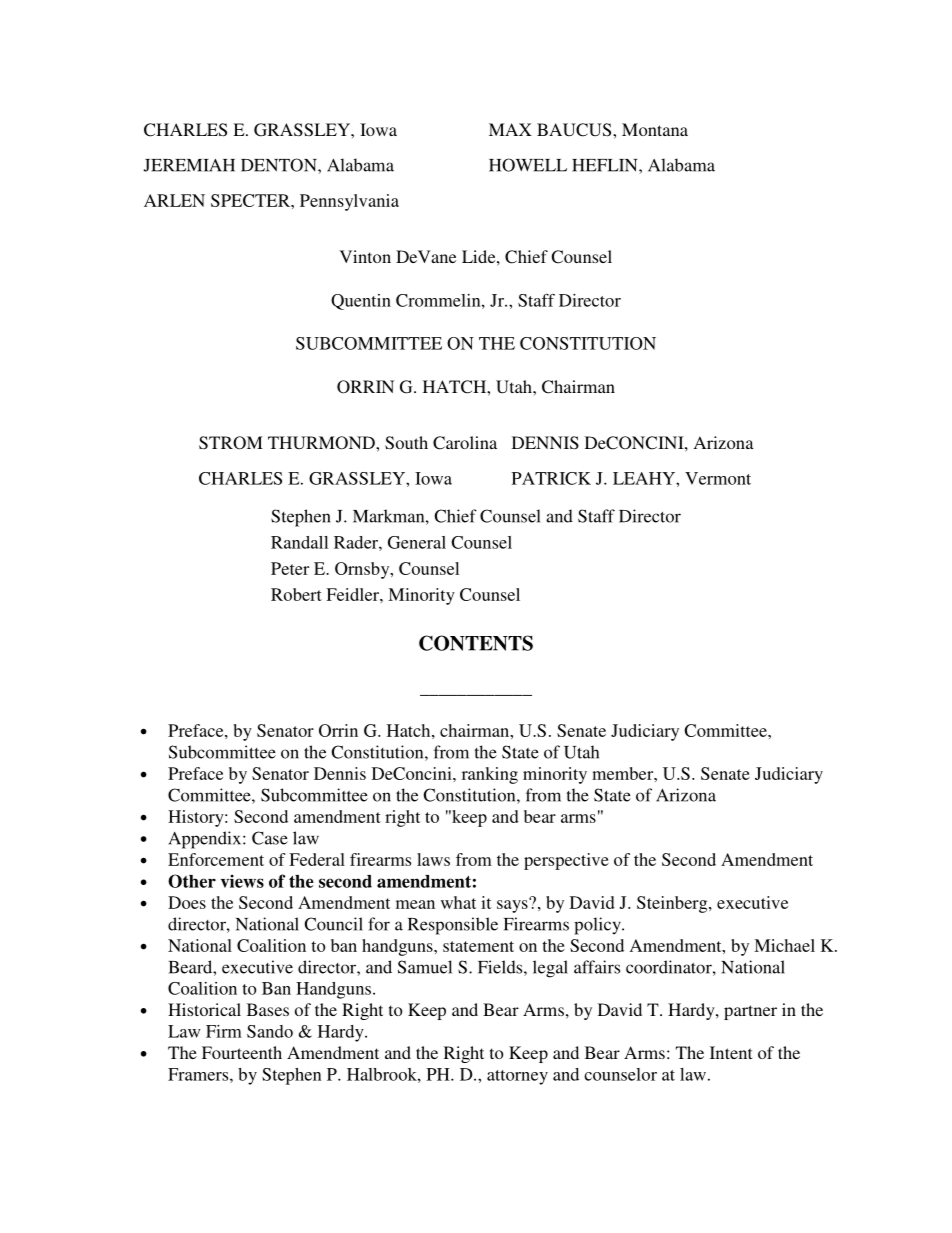 Image resolution: width=952 pixels, height=1233 pixels. Describe the element at coordinates (433, 859) in the document. I see `laws` at that location.
